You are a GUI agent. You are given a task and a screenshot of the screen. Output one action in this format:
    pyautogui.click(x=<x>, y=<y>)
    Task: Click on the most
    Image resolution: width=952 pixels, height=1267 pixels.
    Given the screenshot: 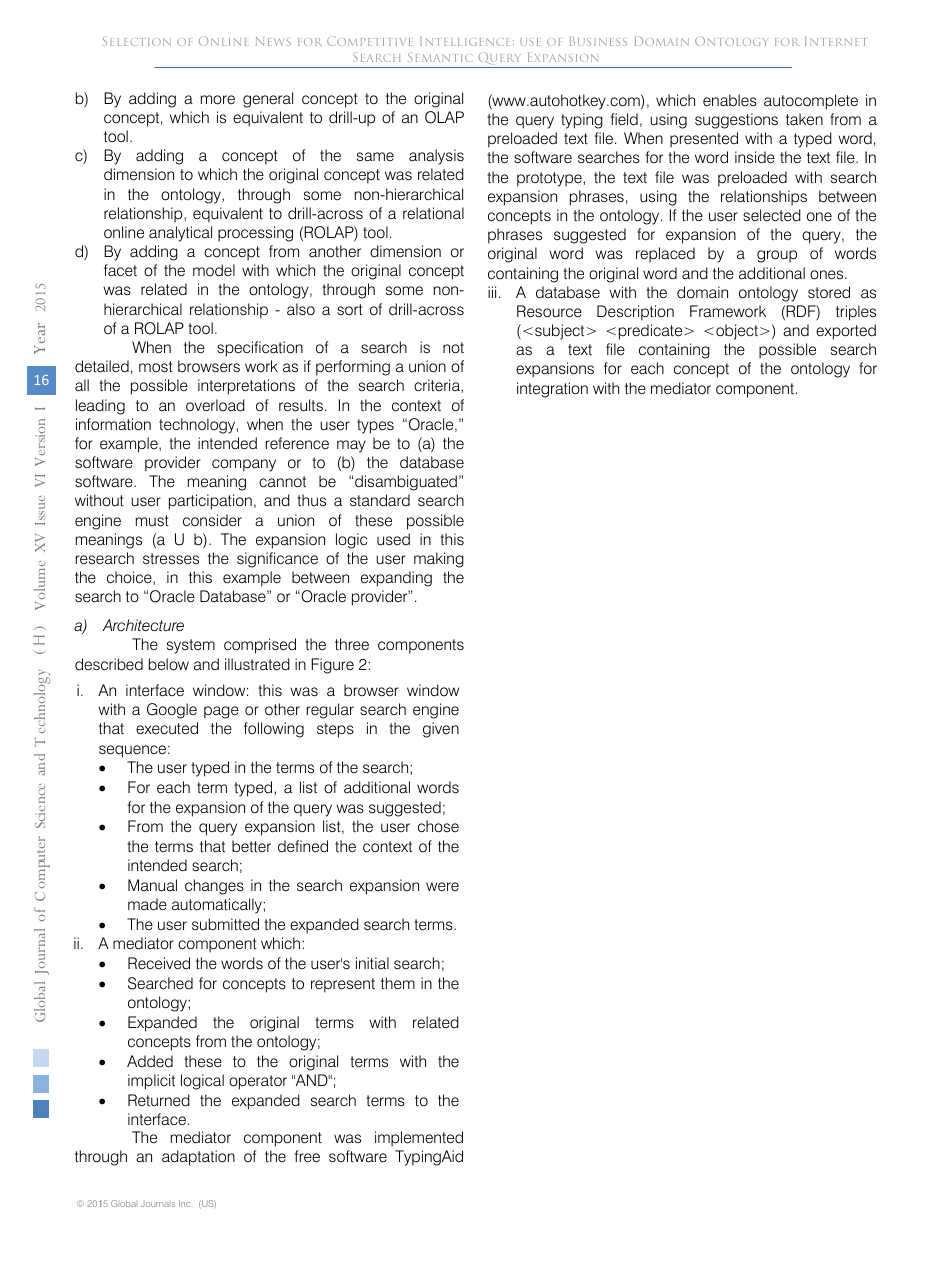 What is the action you would take?
    pyautogui.click(x=156, y=367)
